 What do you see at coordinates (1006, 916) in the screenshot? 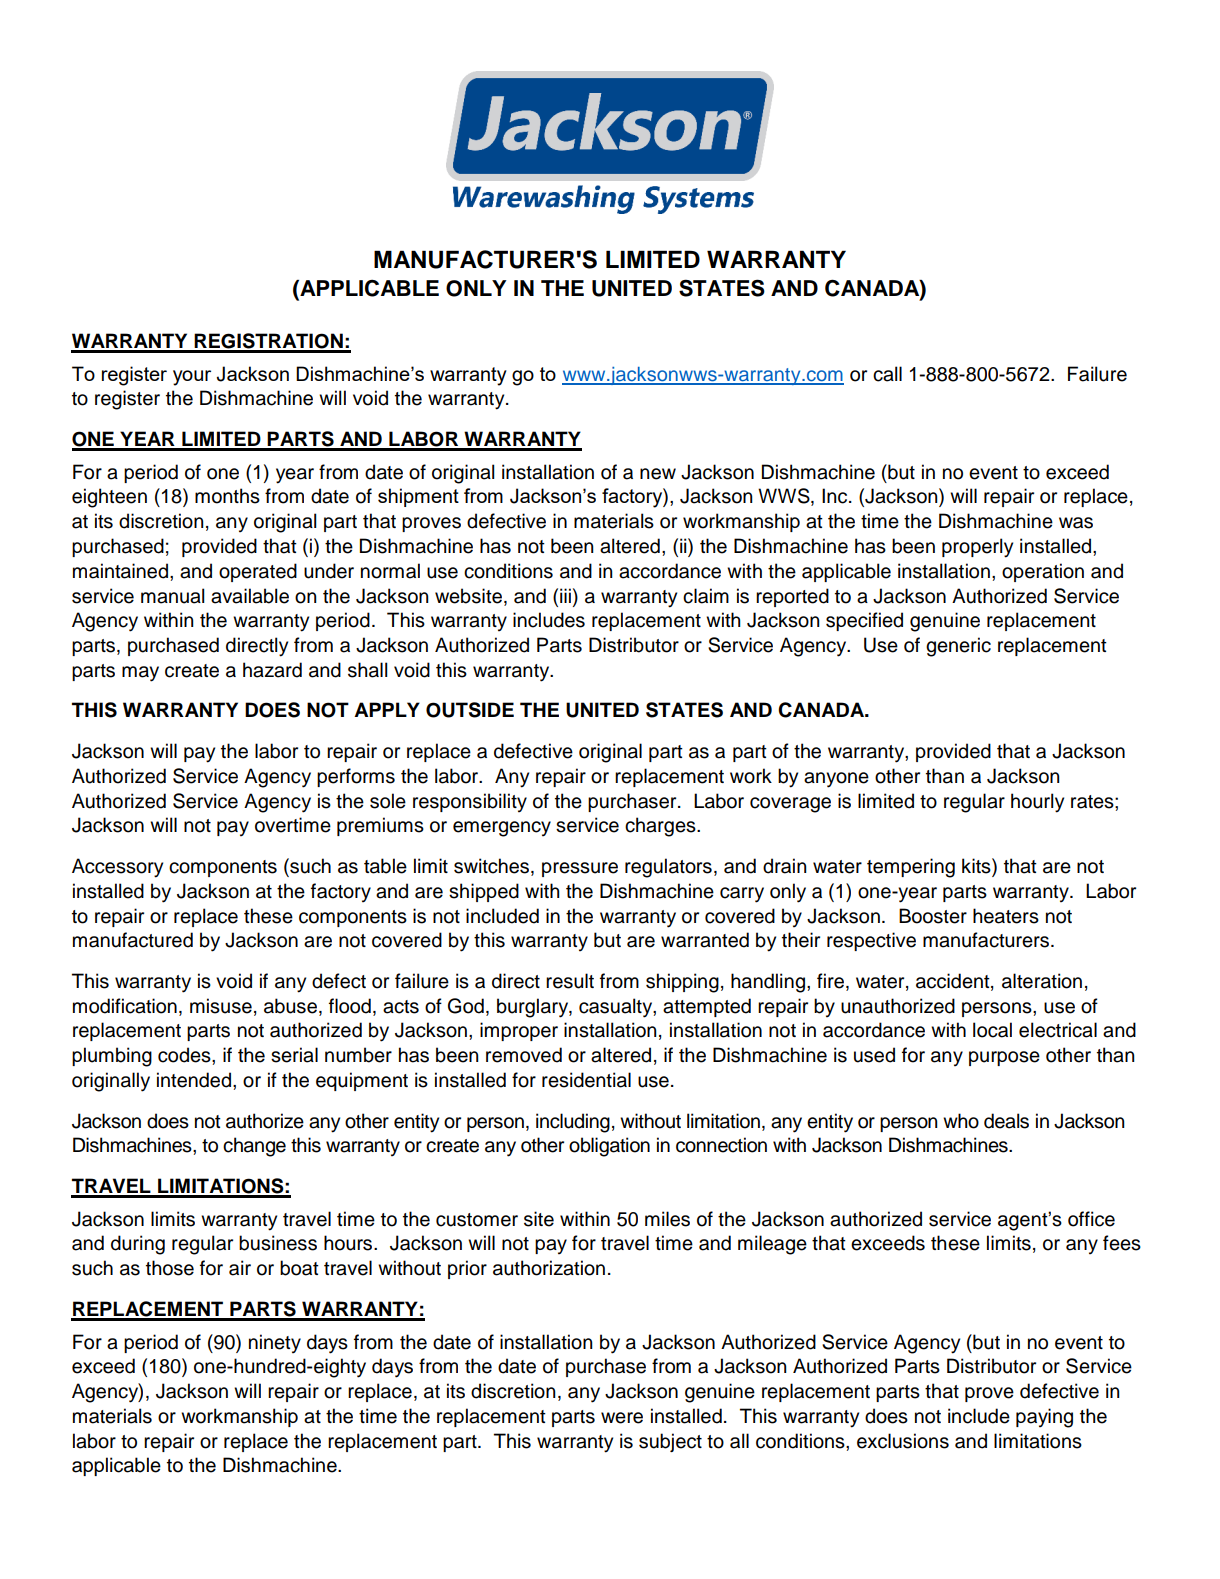
I see `heaters` at bounding box center [1006, 916].
